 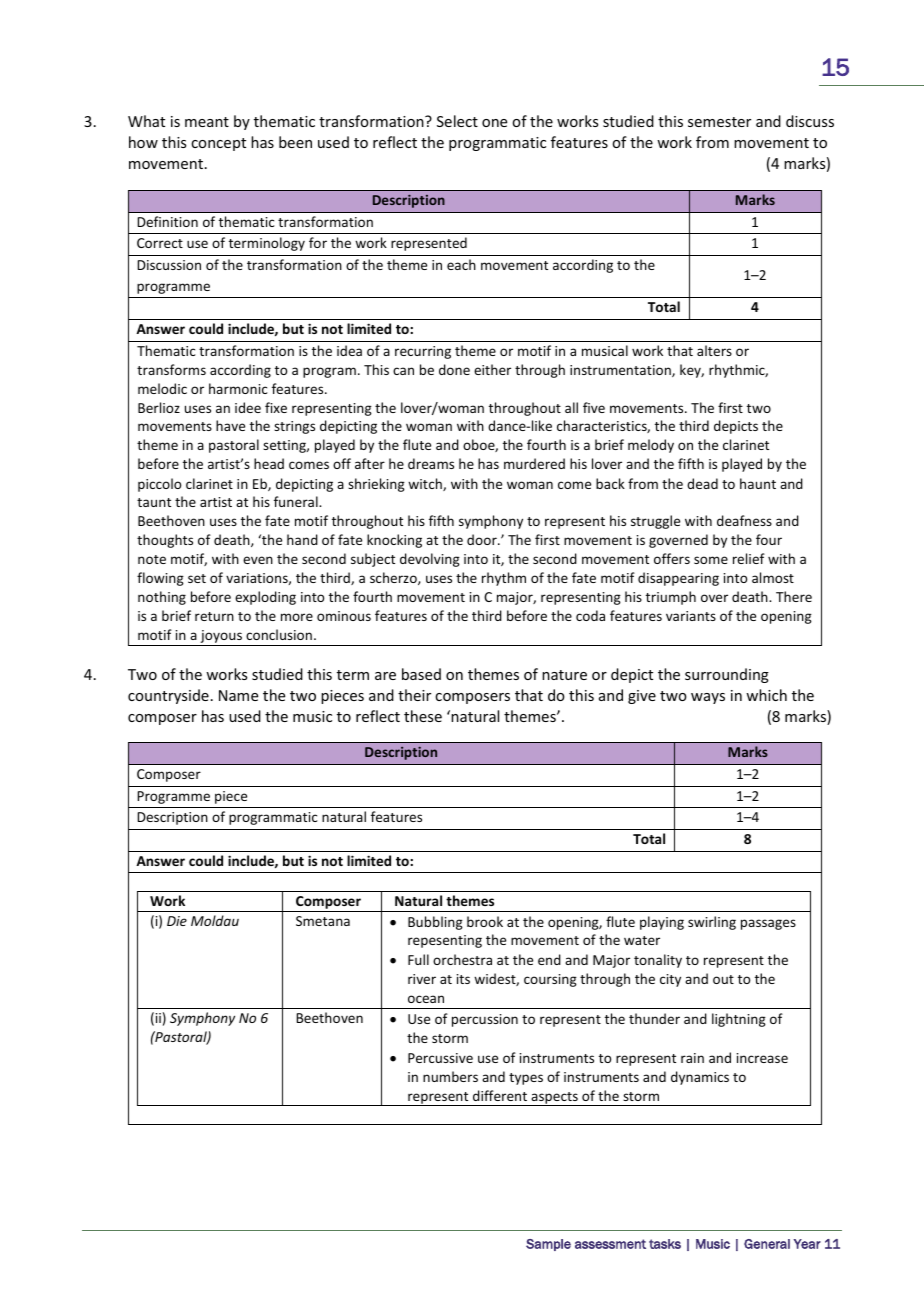 What do you see at coordinates (744, 520) in the screenshot?
I see `deafness` at bounding box center [744, 520].
